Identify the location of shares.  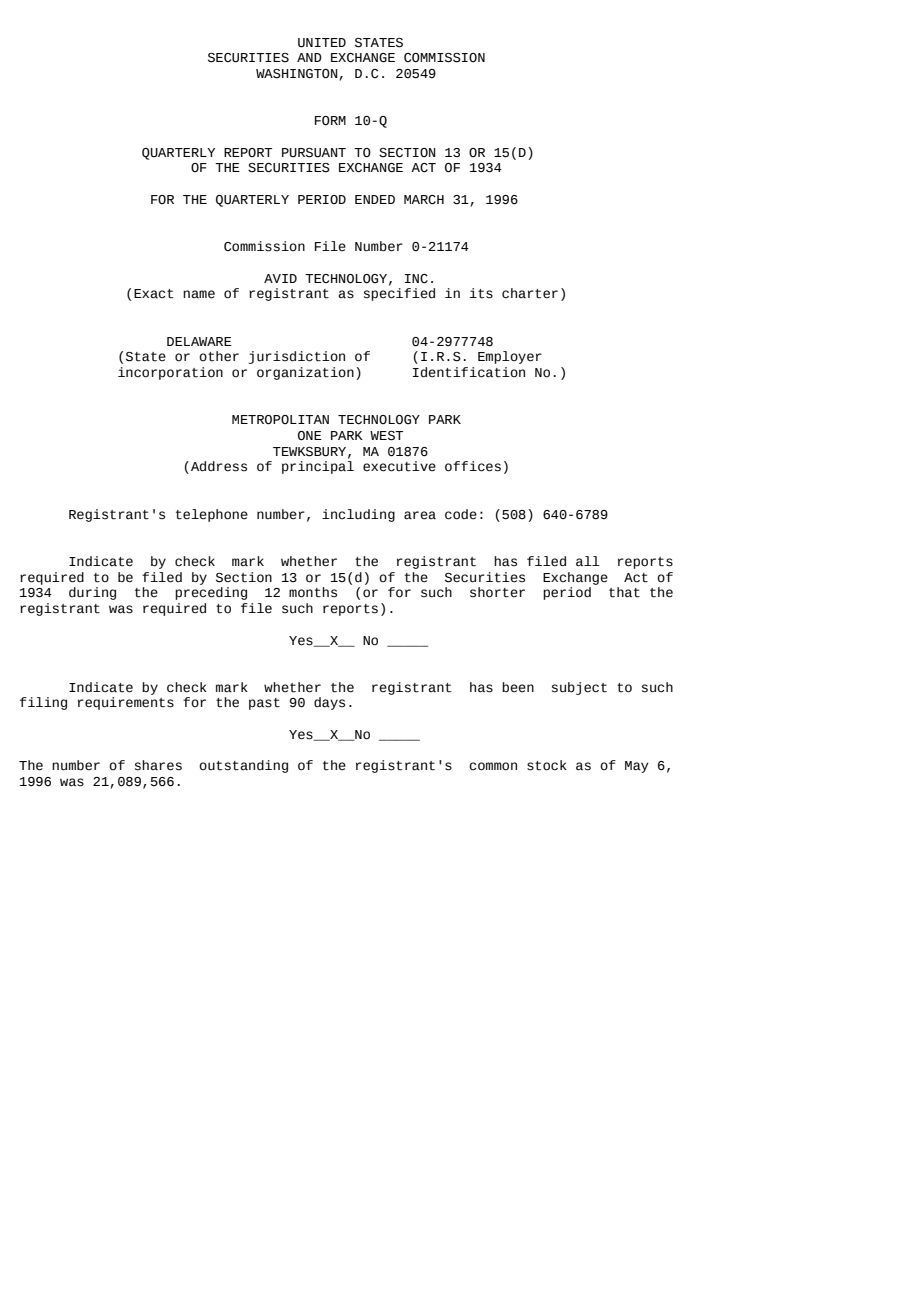
(158, 765).
